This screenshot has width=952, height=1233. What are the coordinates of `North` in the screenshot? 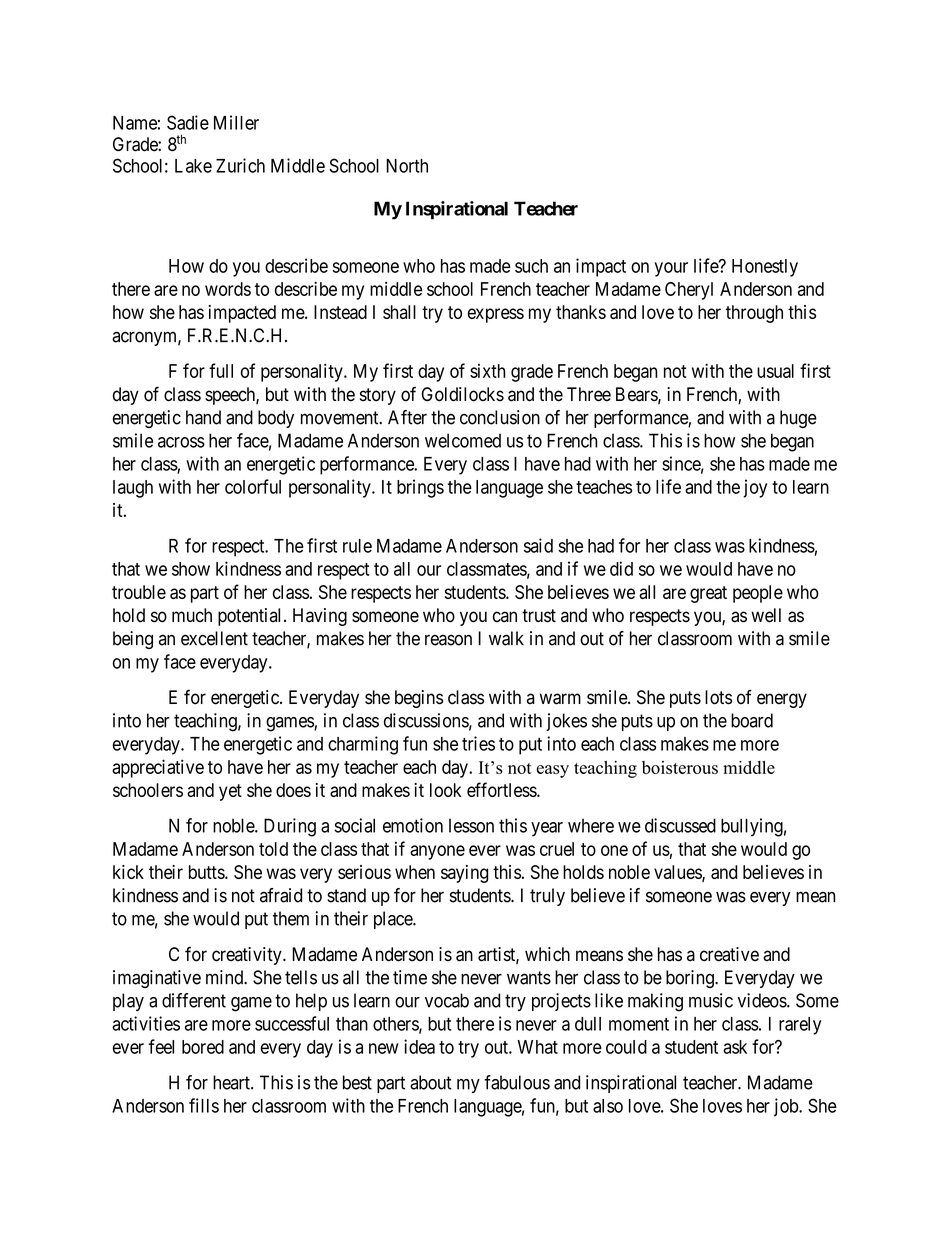 It's located at (407, 166).
